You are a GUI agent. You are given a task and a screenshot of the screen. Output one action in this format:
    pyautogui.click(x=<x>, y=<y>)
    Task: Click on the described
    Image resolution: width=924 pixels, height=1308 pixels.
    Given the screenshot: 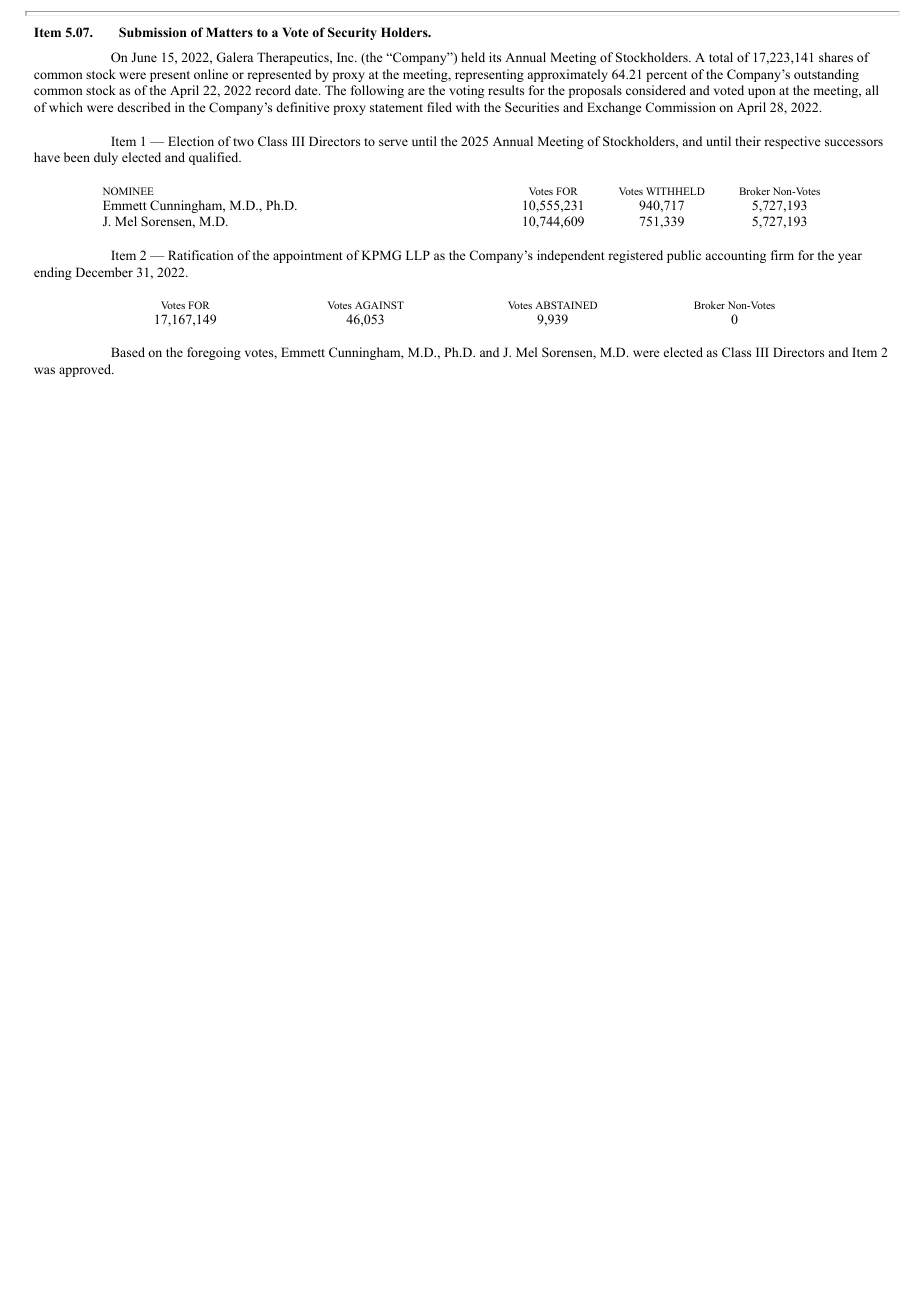 What is the action you would take?
    pyautogui.click(x=144, y=107)
